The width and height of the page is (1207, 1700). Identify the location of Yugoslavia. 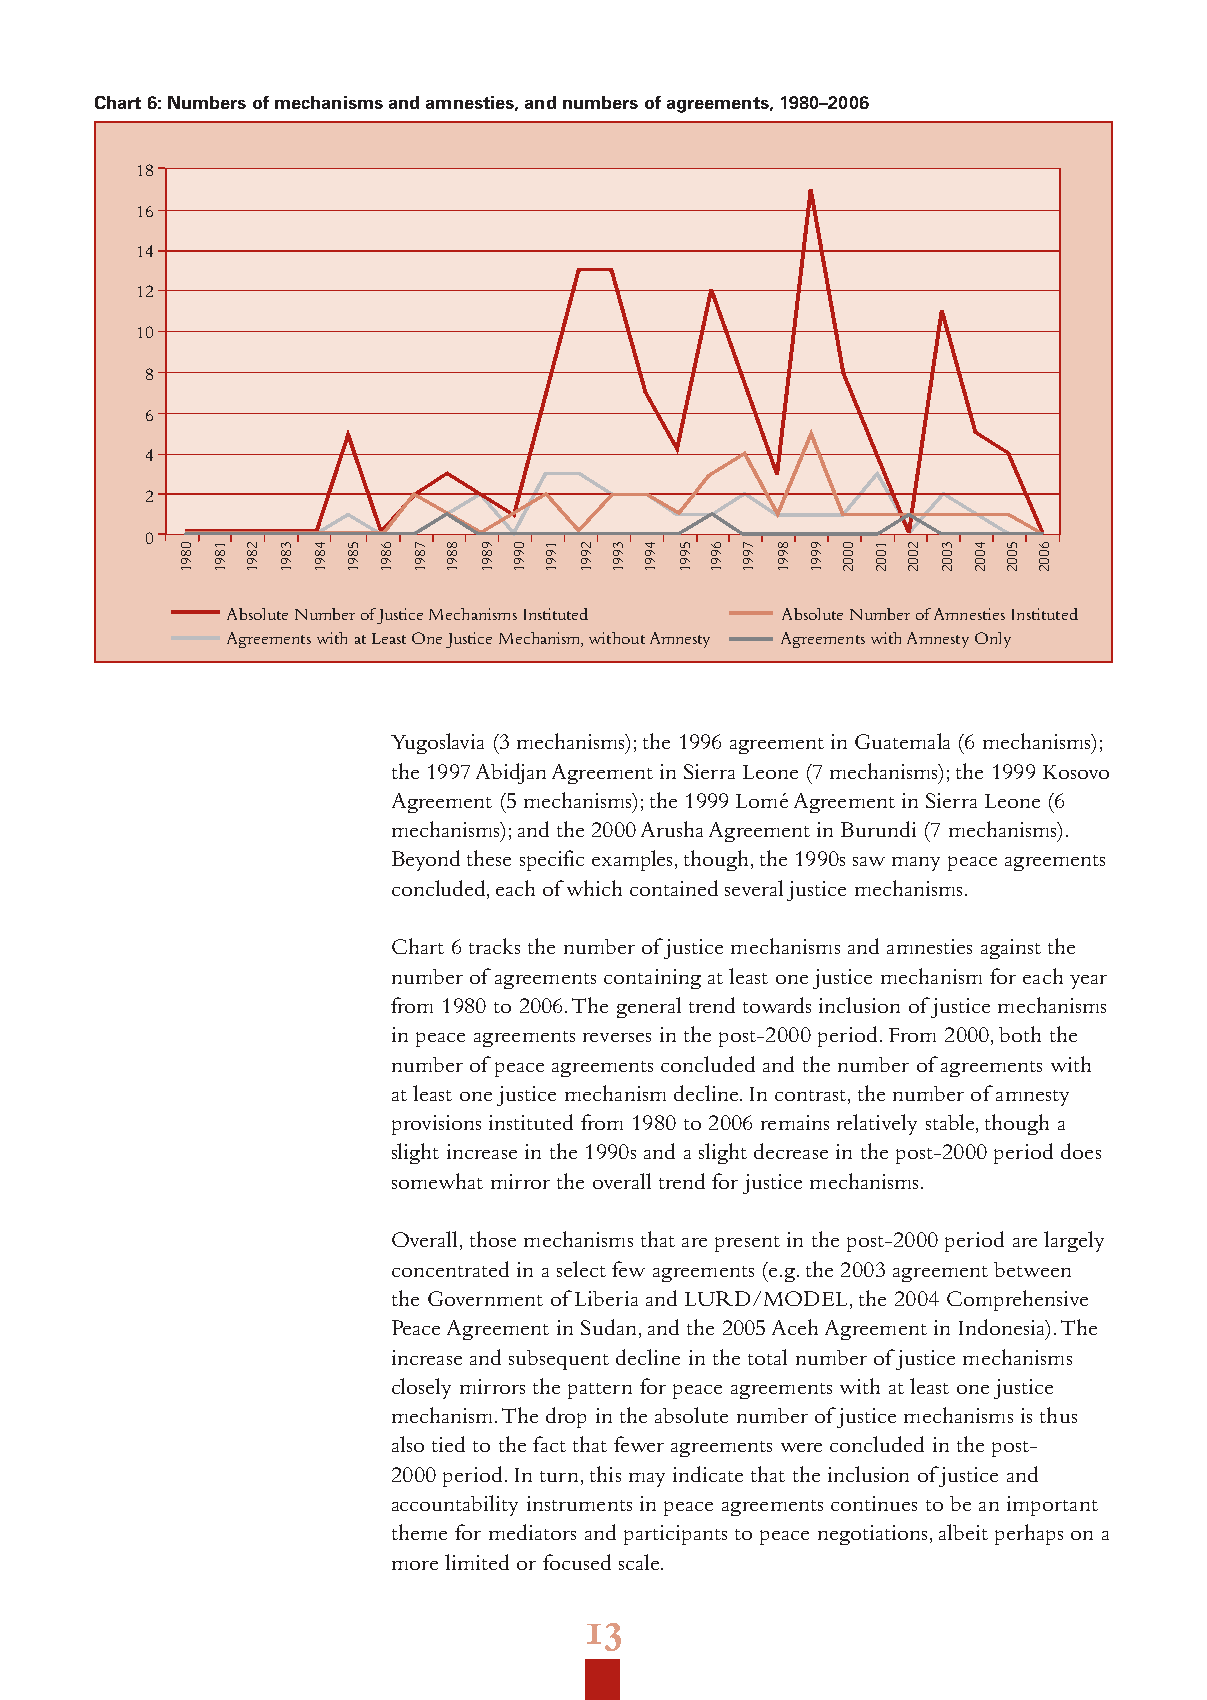
(437, 743).
